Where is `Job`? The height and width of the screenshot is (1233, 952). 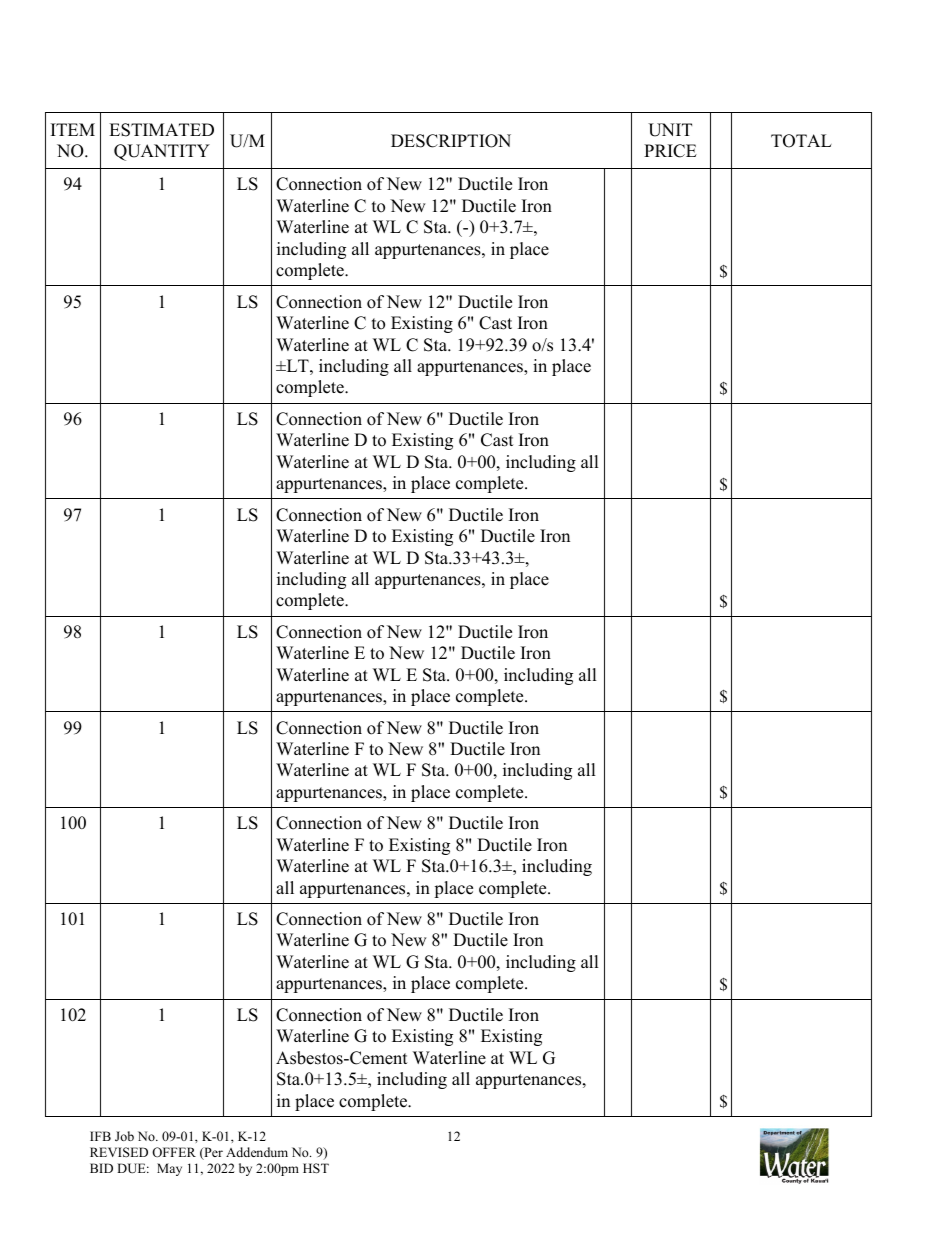 Job is located at coordinates (124, 1136).
